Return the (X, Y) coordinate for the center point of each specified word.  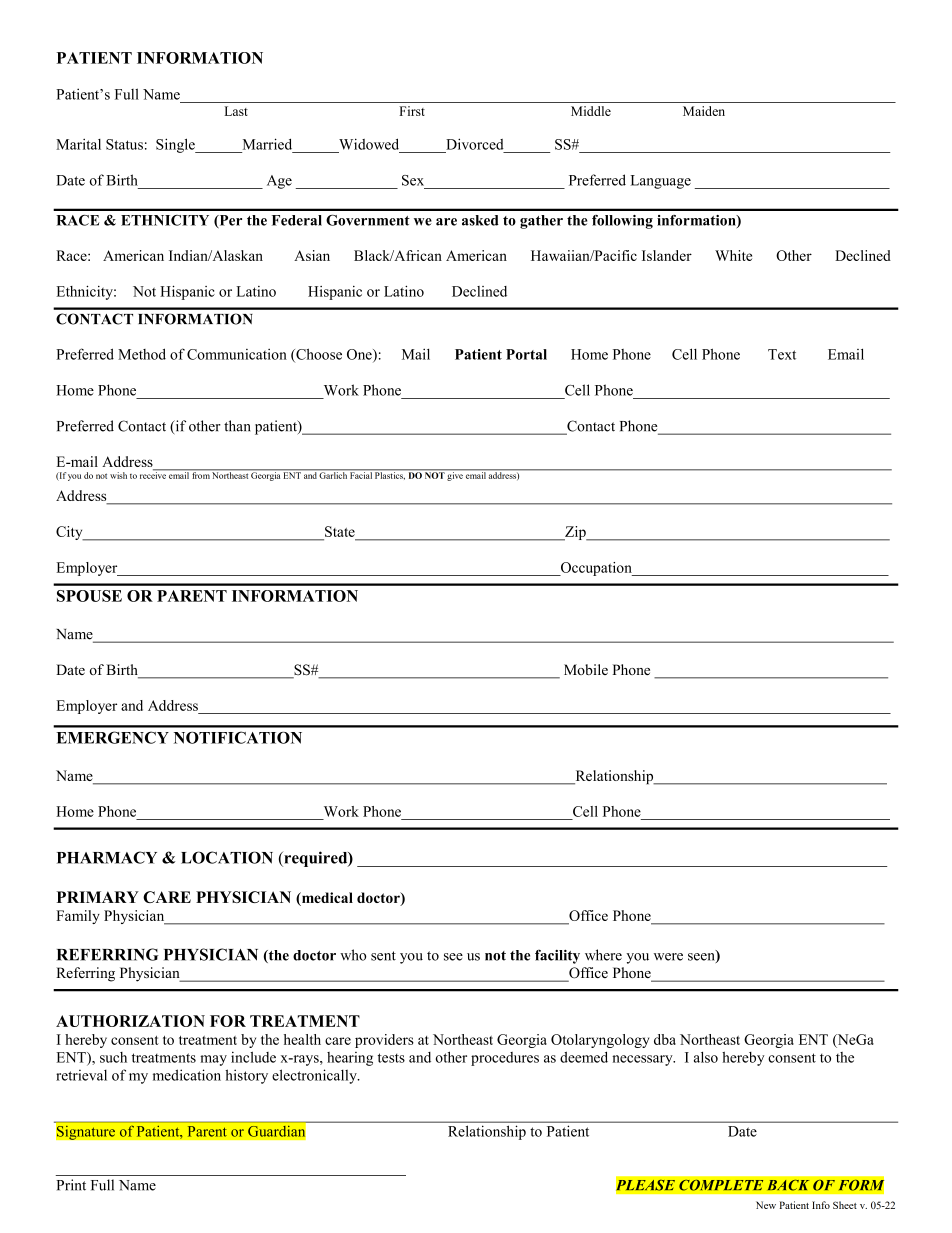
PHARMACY (107, 857)
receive (154, 474)
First (412, 111)
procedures (505, 1059)
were (668, 957)
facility (557, 956)
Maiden (704, 111)
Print (71, 1185)
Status (124, 144)
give (455, 475)
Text (782, 354)
